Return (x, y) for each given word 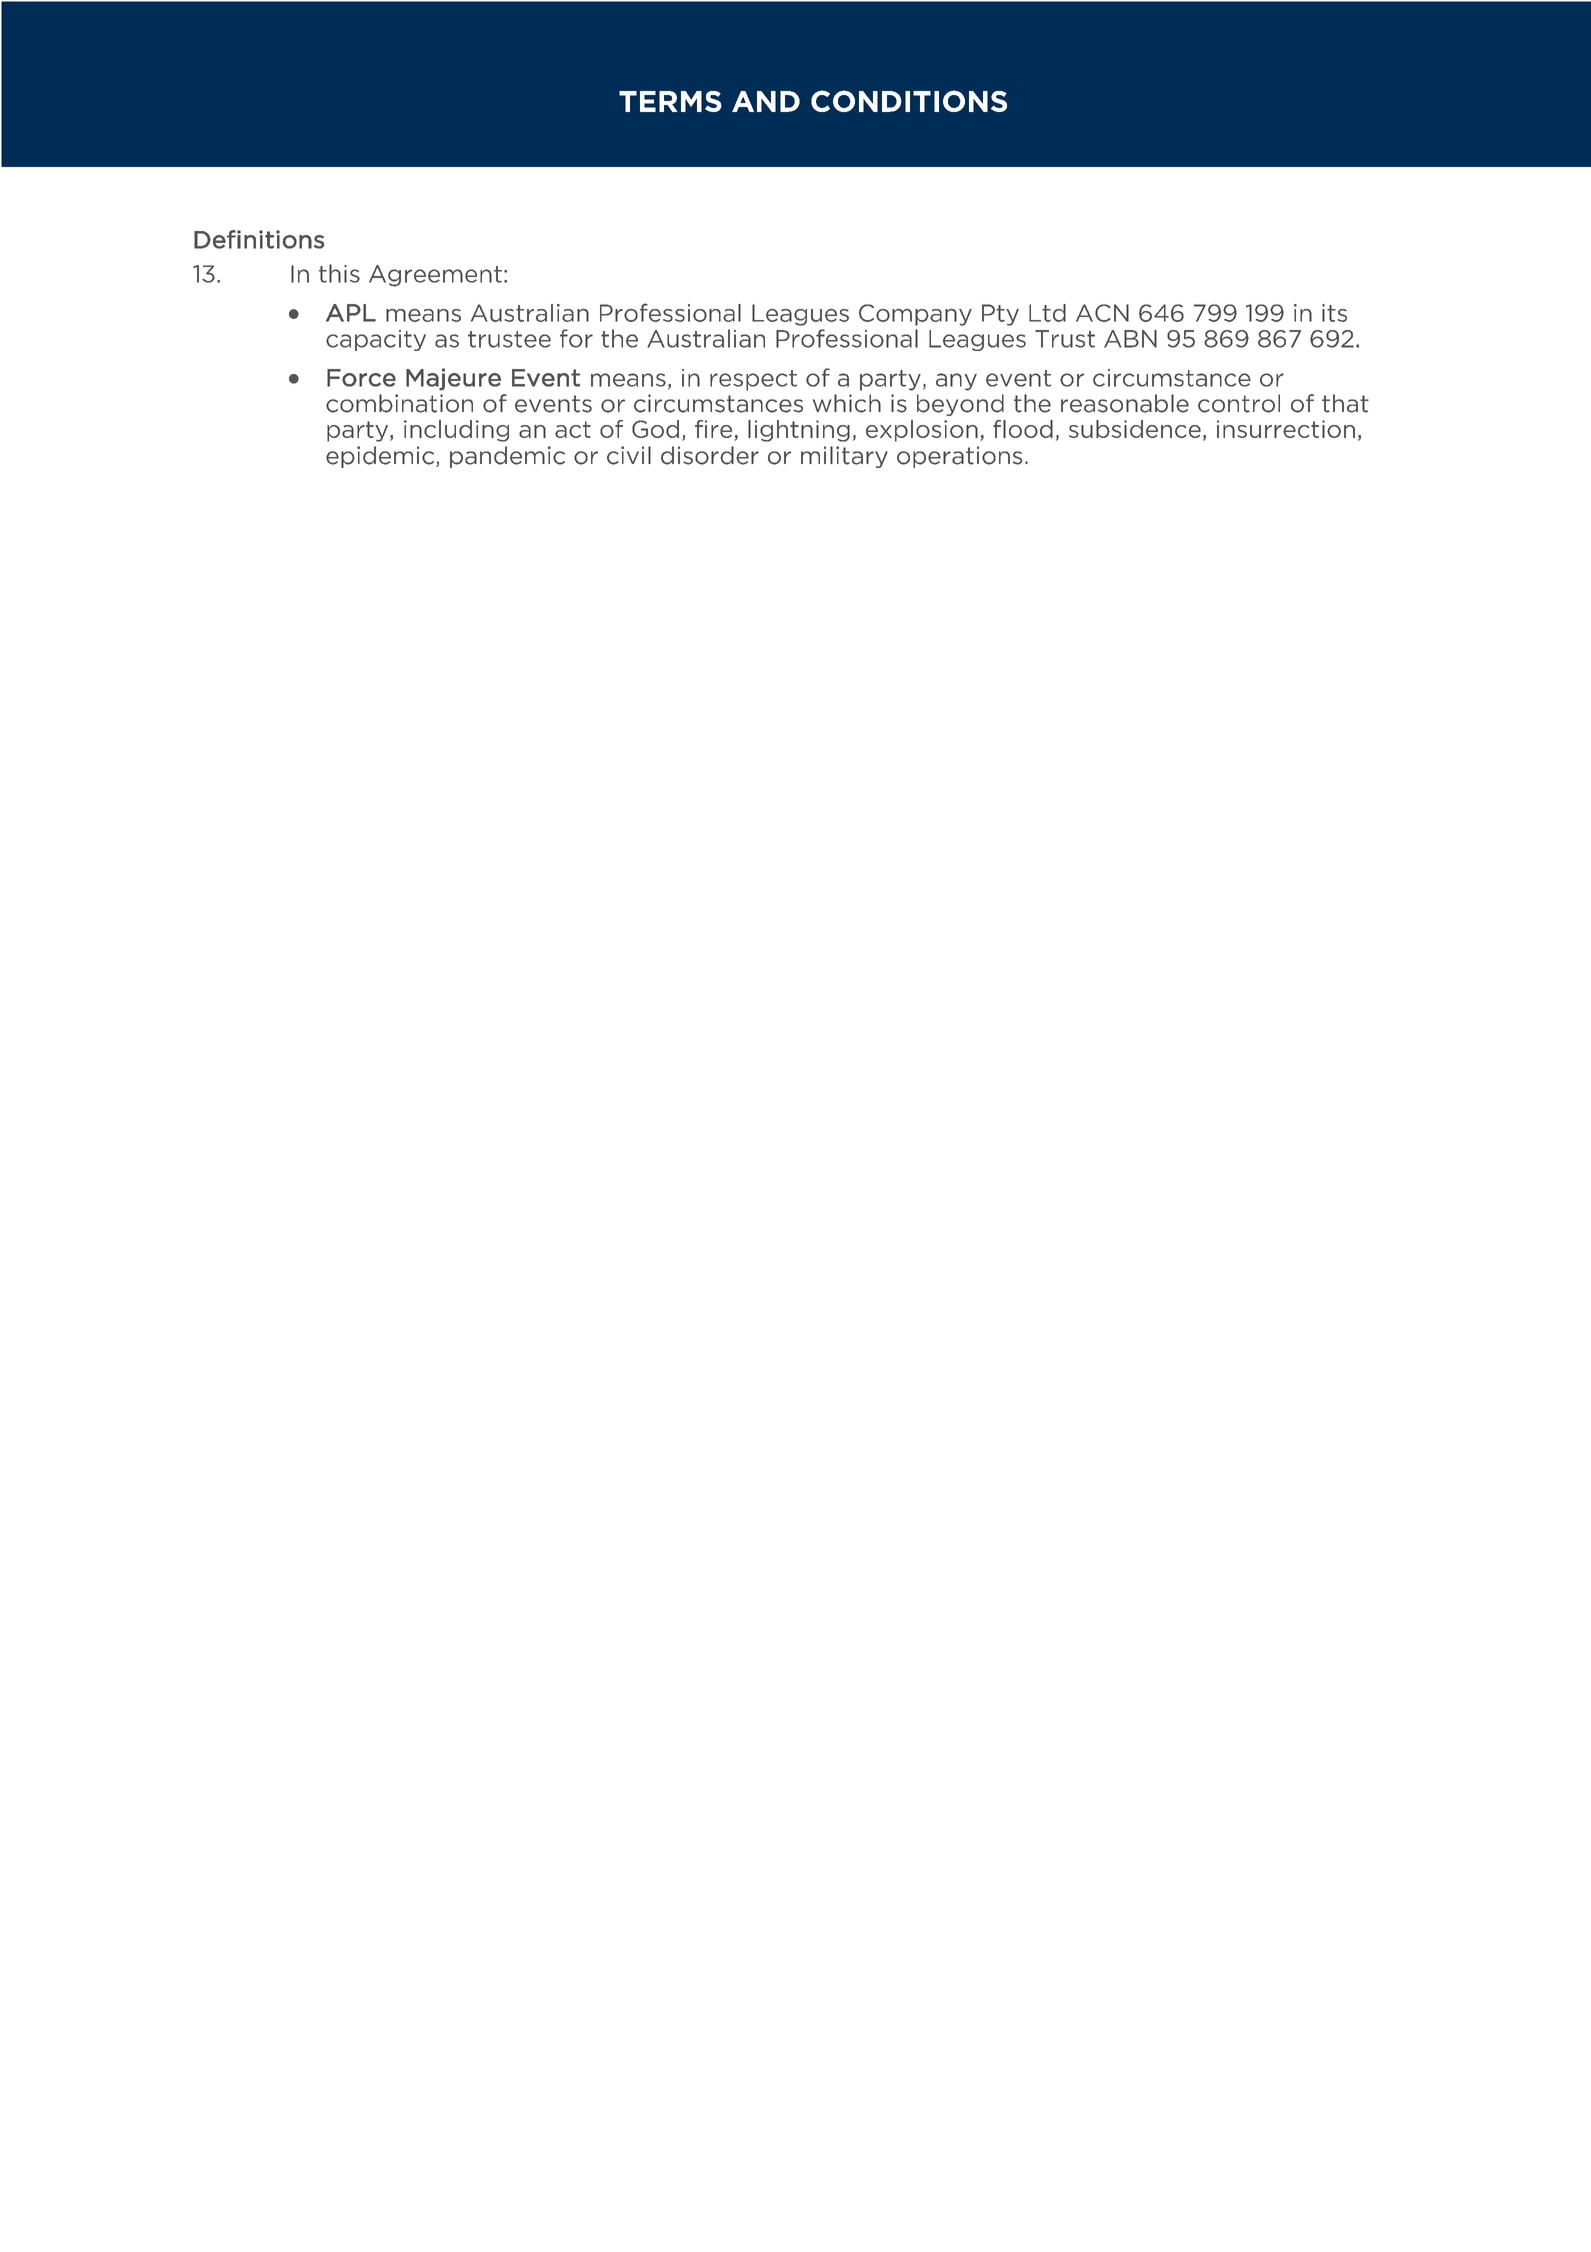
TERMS (670, 101)
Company (915, 315)
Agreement (435, 276)
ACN (1102, 313)
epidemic (381, 457)
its (1334, 313)
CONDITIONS (909, 101)
